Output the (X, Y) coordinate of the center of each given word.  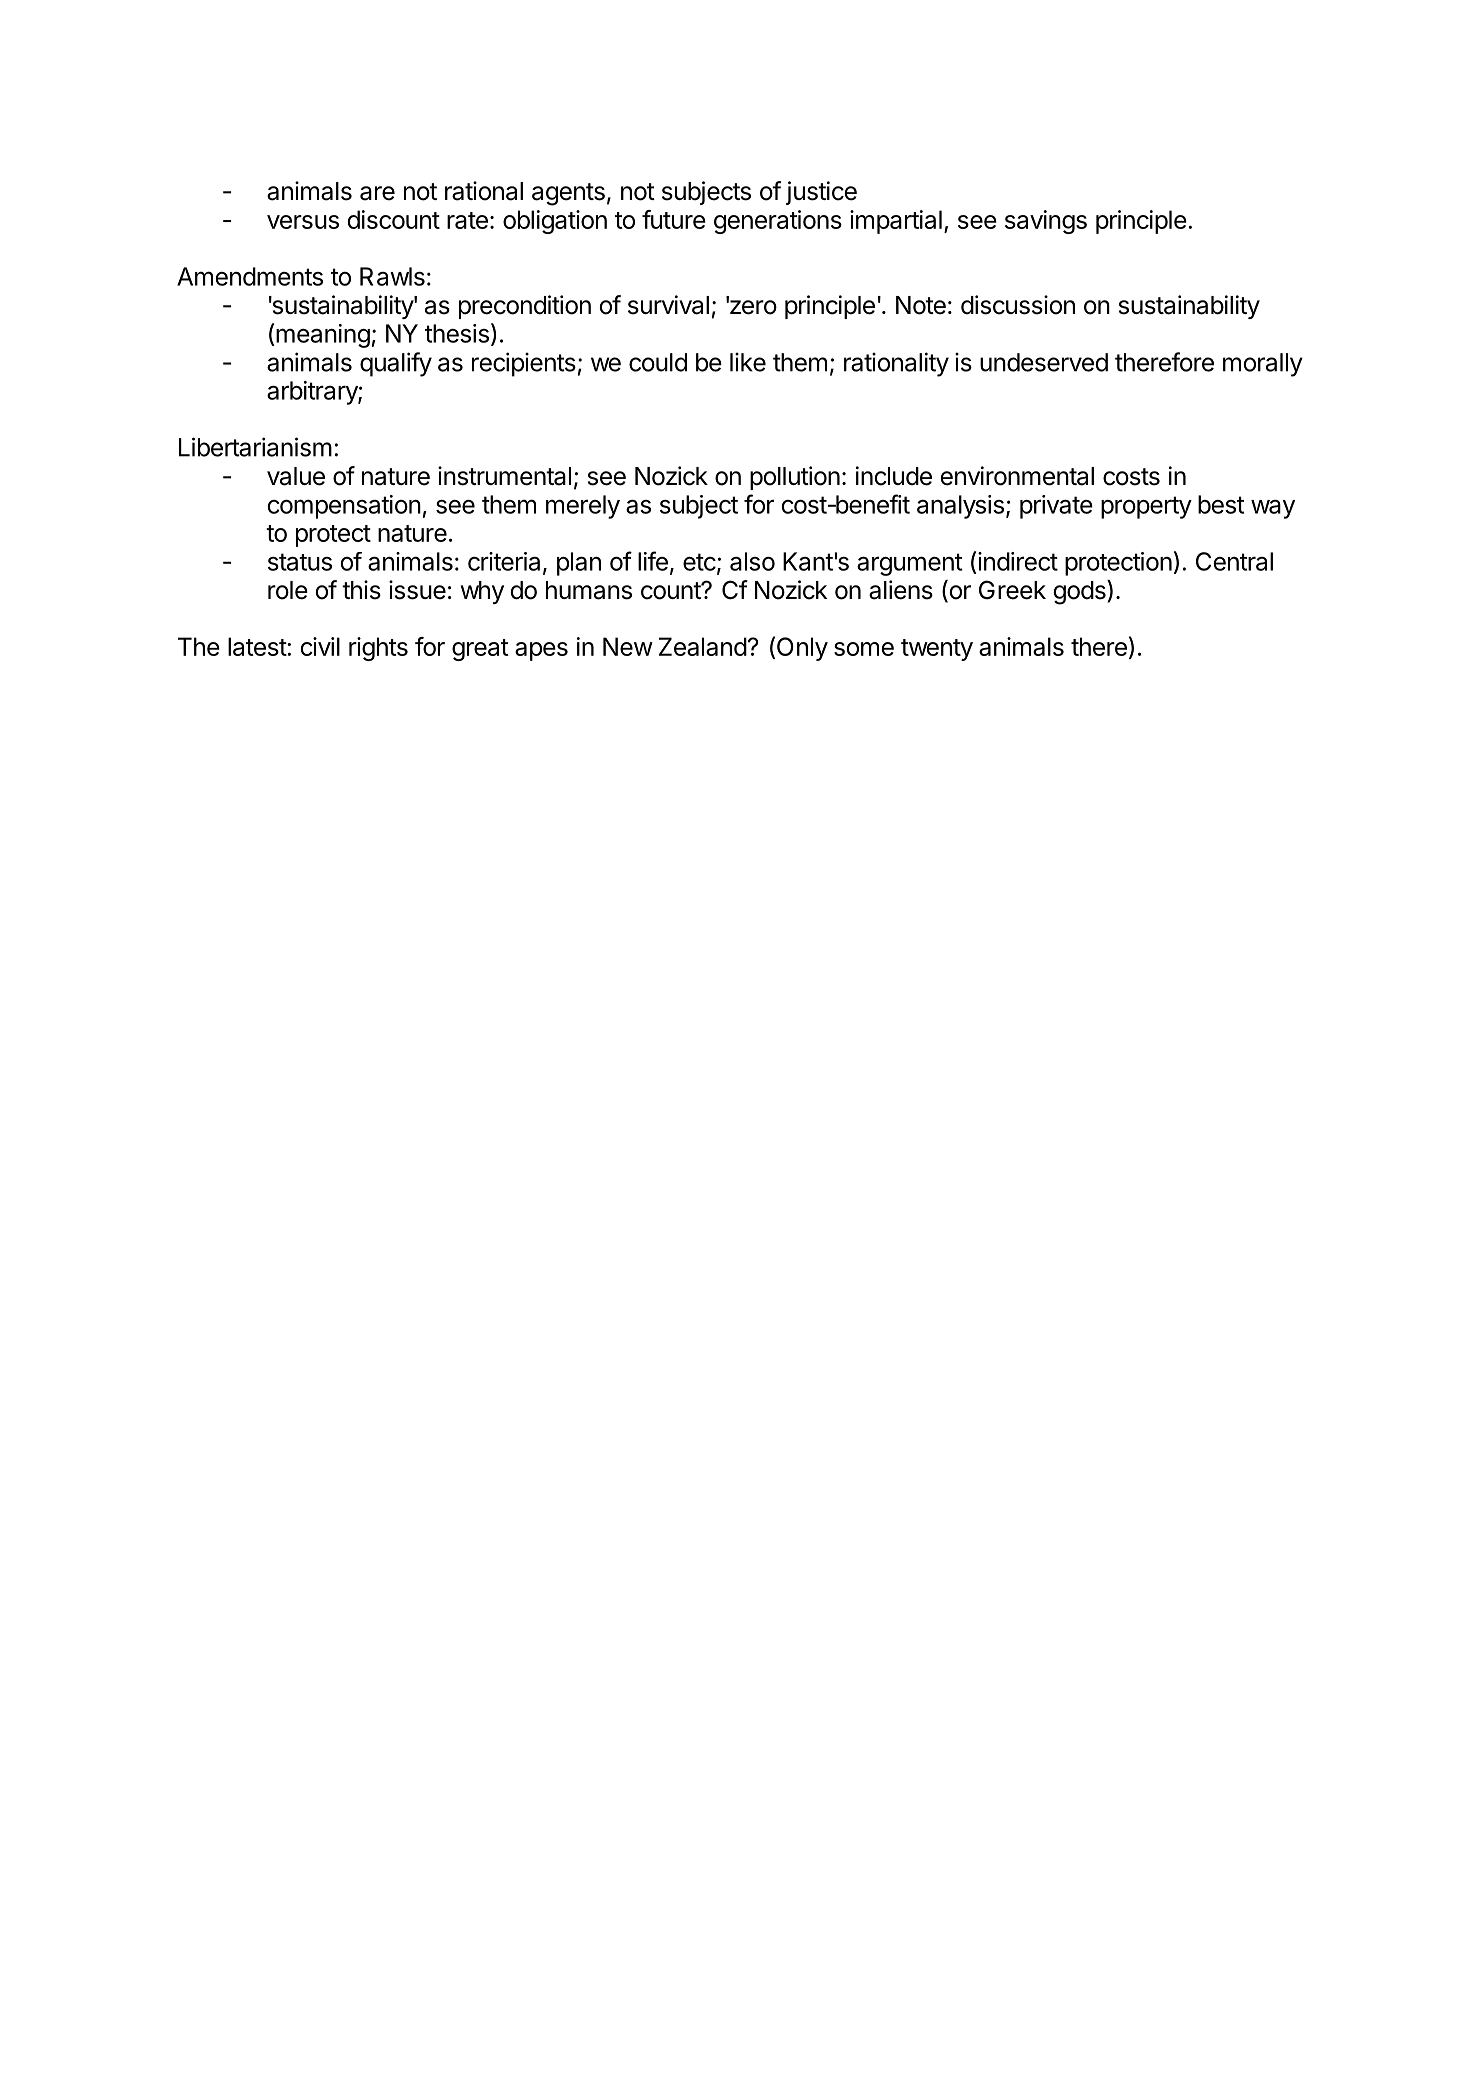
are (377, 193)
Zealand (703, 646)
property (1146, 507)
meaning (323, 336)
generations (778, 222)
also (752, 561)
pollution (795, 478)
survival (668, 305)
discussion (1018, 305)
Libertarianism (255, 447)
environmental (1017, 476)
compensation (344, 507)
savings (1046, 222)
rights (378, 649)
